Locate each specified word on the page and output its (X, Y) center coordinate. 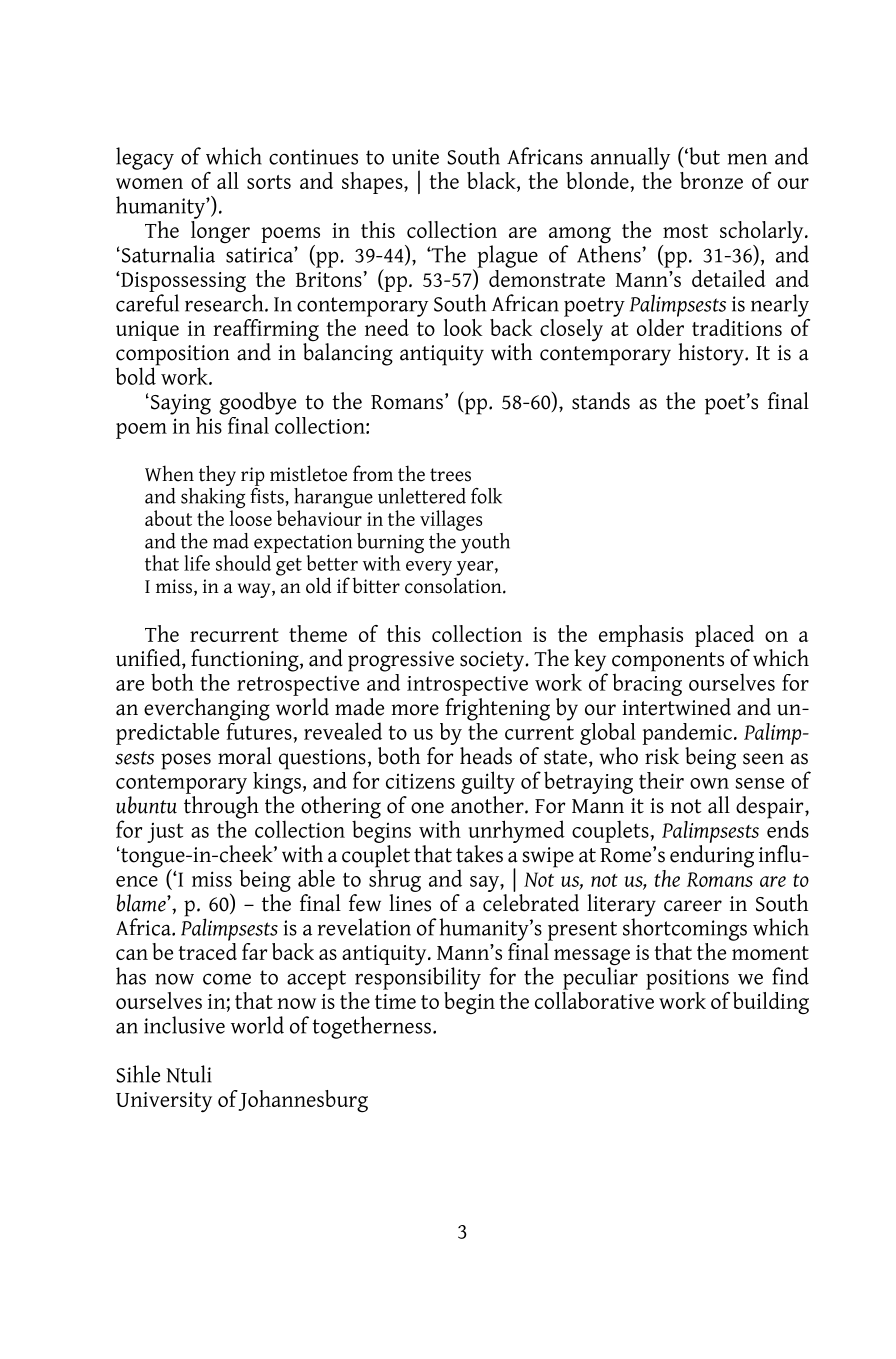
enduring (712, 855)
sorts (269, 182)
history (712, 354)
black (492, 182)
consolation (454, 584)
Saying (181, 404)
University (164, 1102)
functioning (246, 660)
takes (479, 854)
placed (724, 636)
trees (450, 475)
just (165, 833)
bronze (711, 180)
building (771, 1003)
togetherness (371, 1027)
